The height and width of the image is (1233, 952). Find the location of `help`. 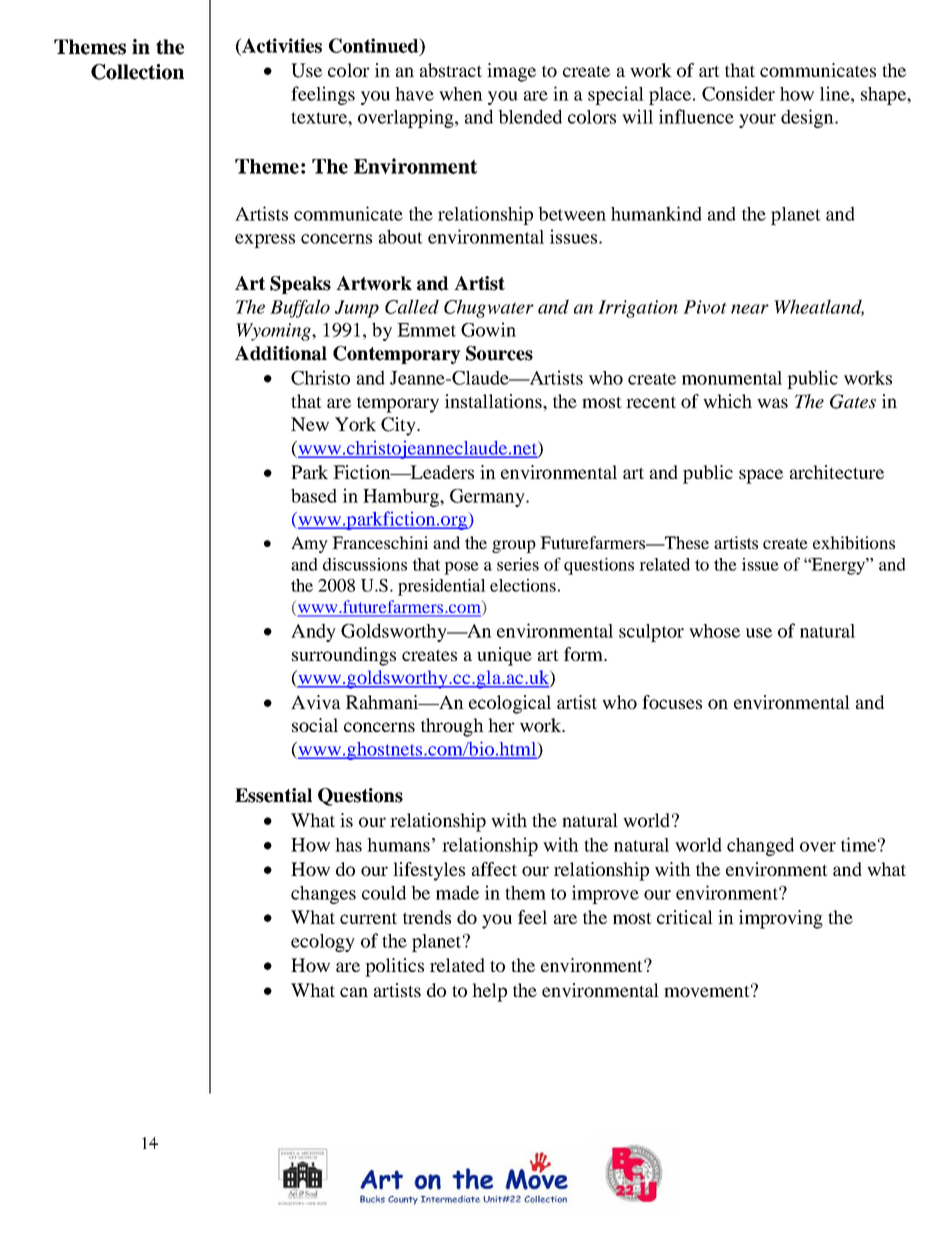

help is located at coordinates (489, 992).
